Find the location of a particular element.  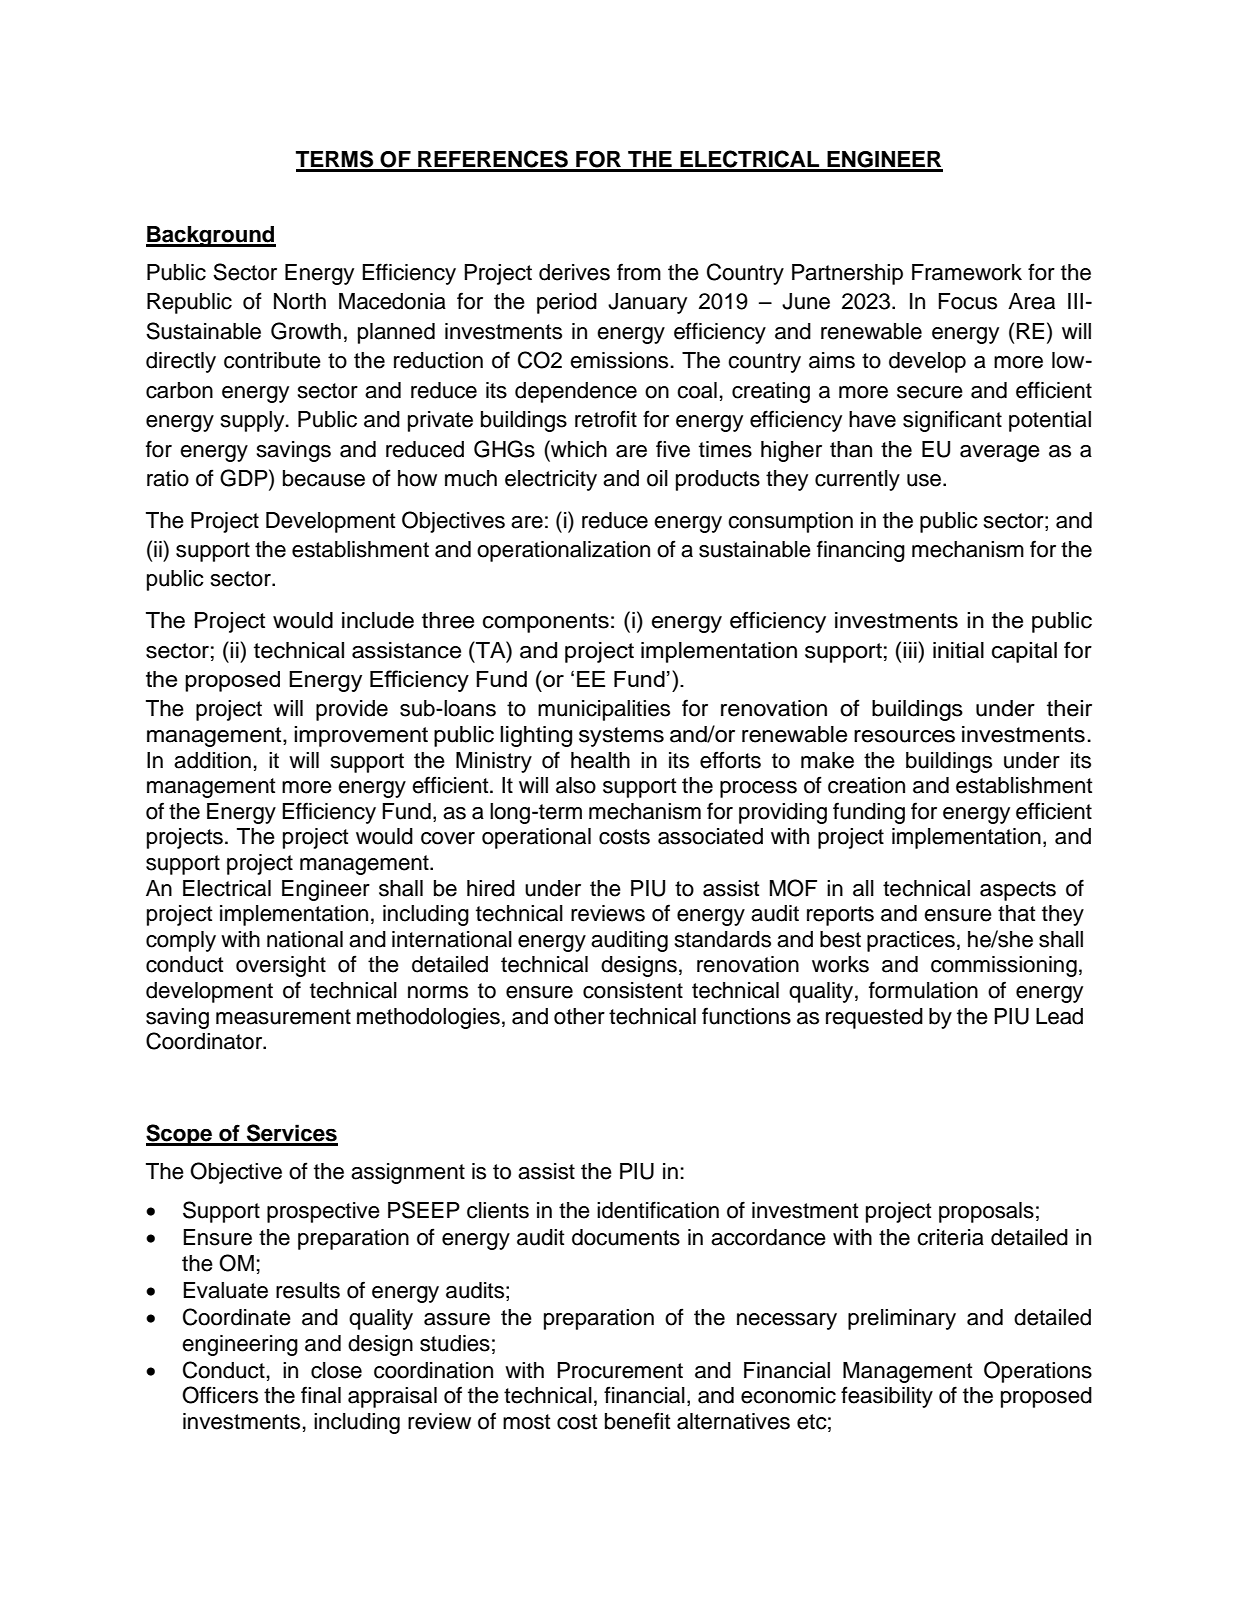

consistent is located at coordinates (633, 990).
